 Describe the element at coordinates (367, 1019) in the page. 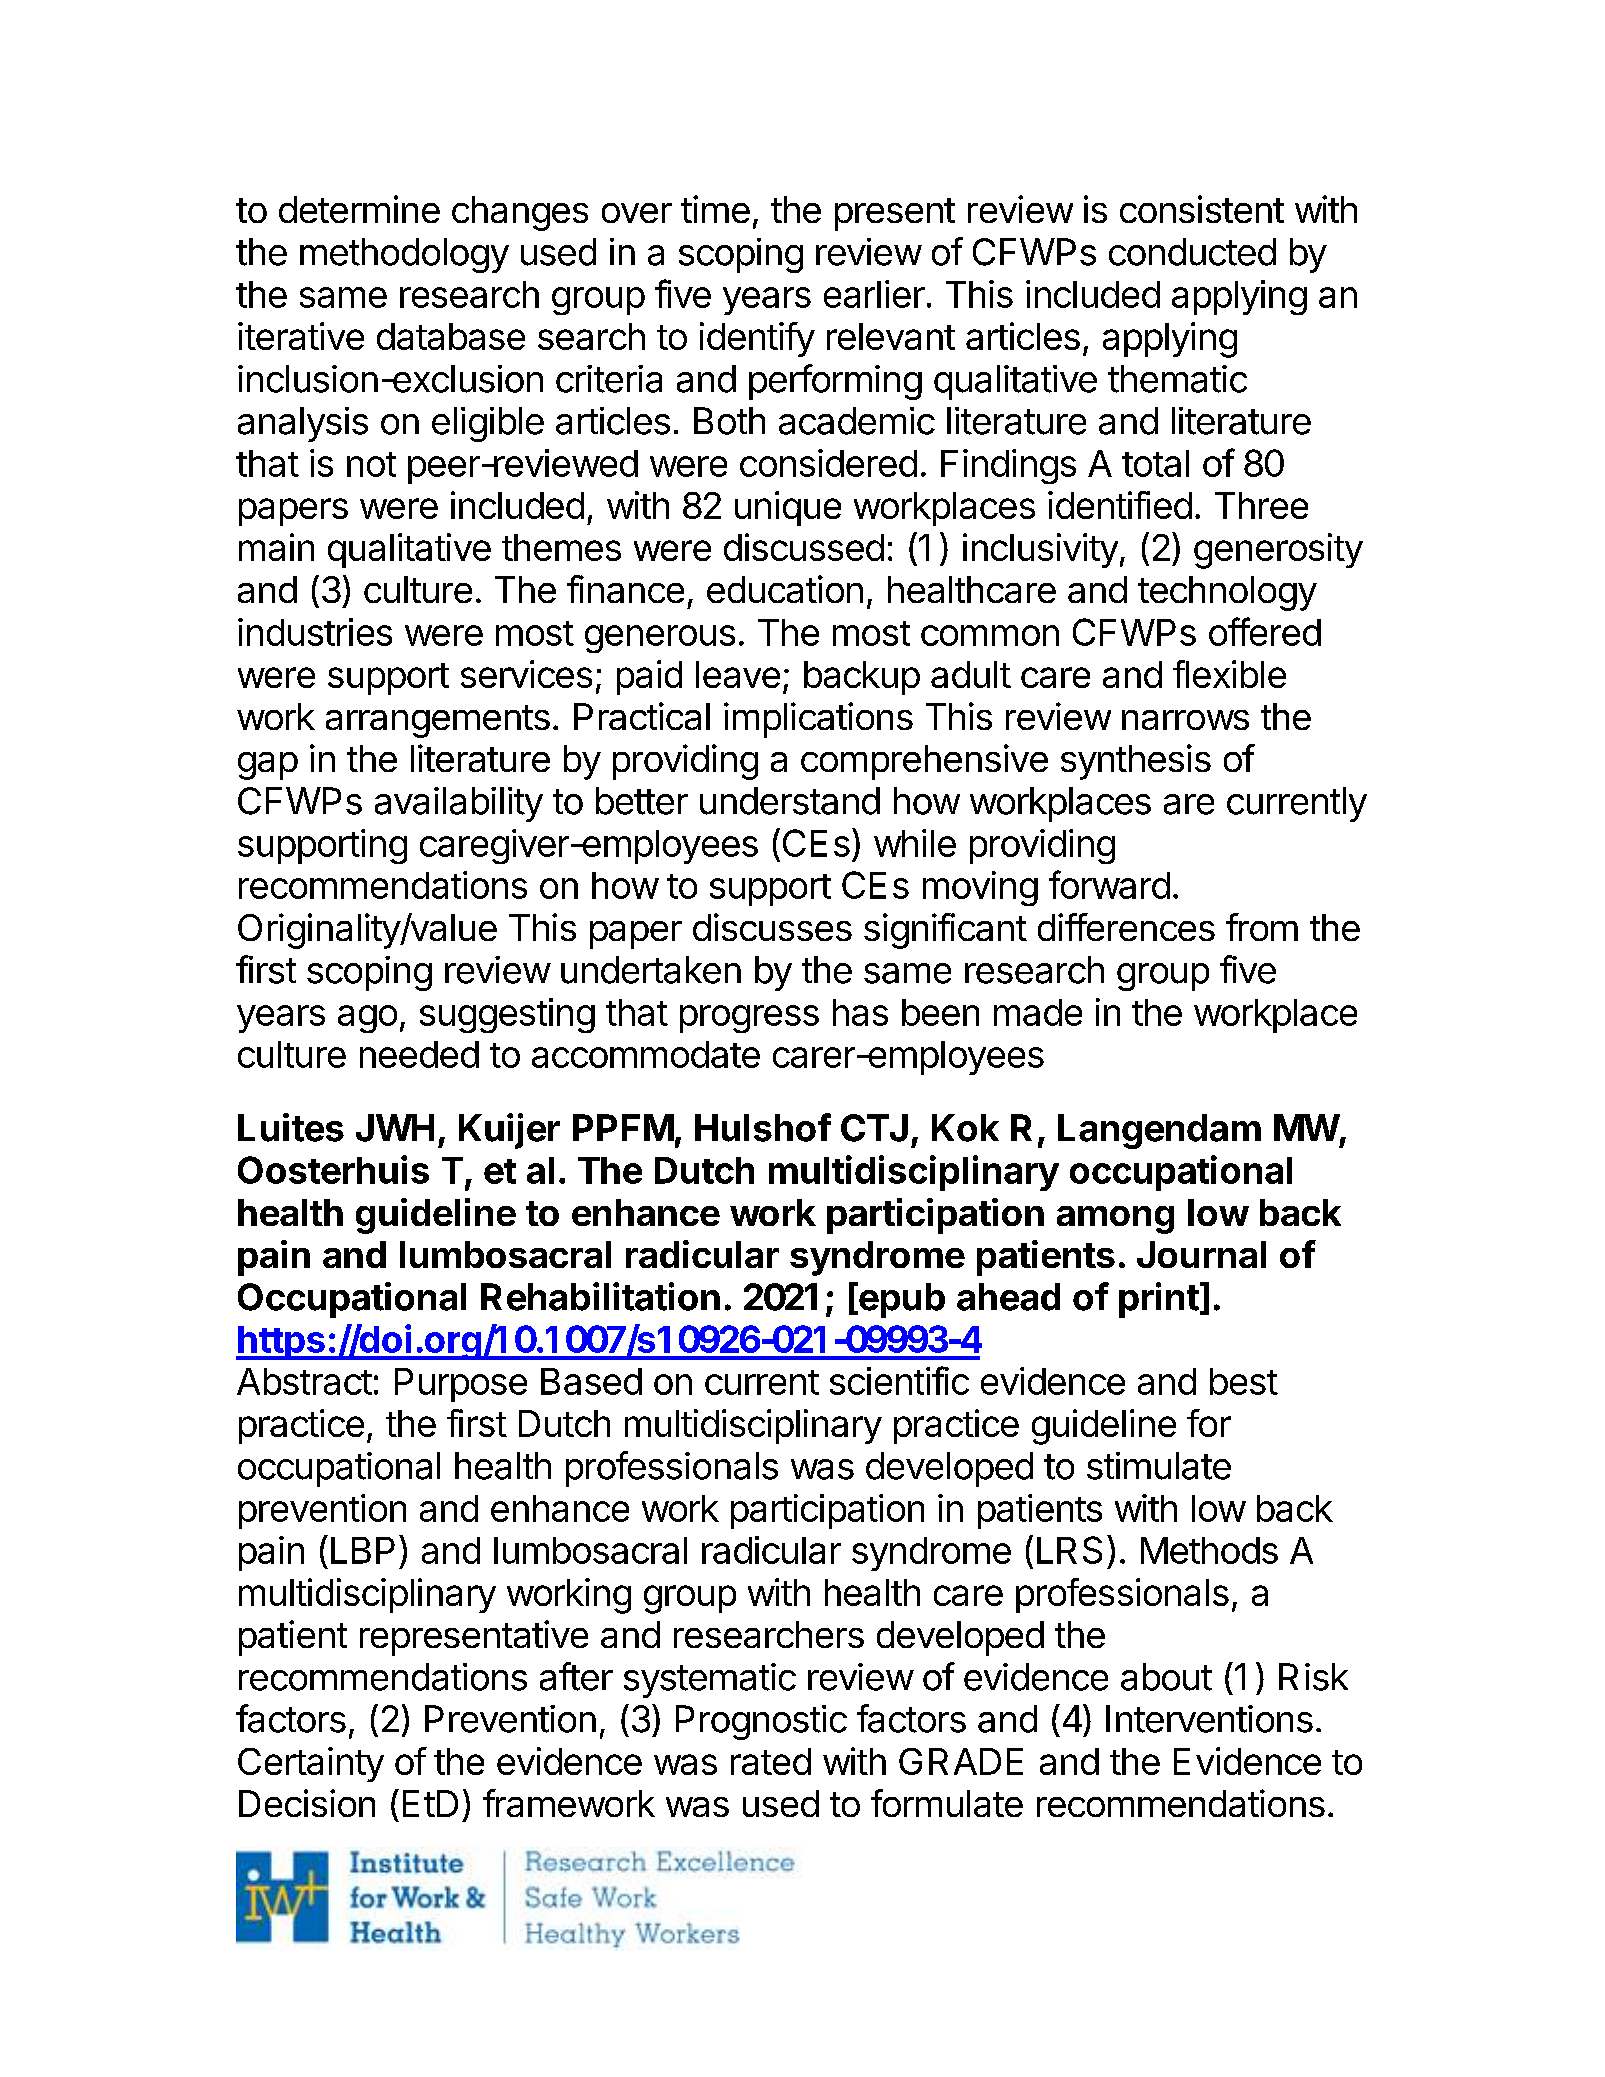

I see `ago` at that location.
